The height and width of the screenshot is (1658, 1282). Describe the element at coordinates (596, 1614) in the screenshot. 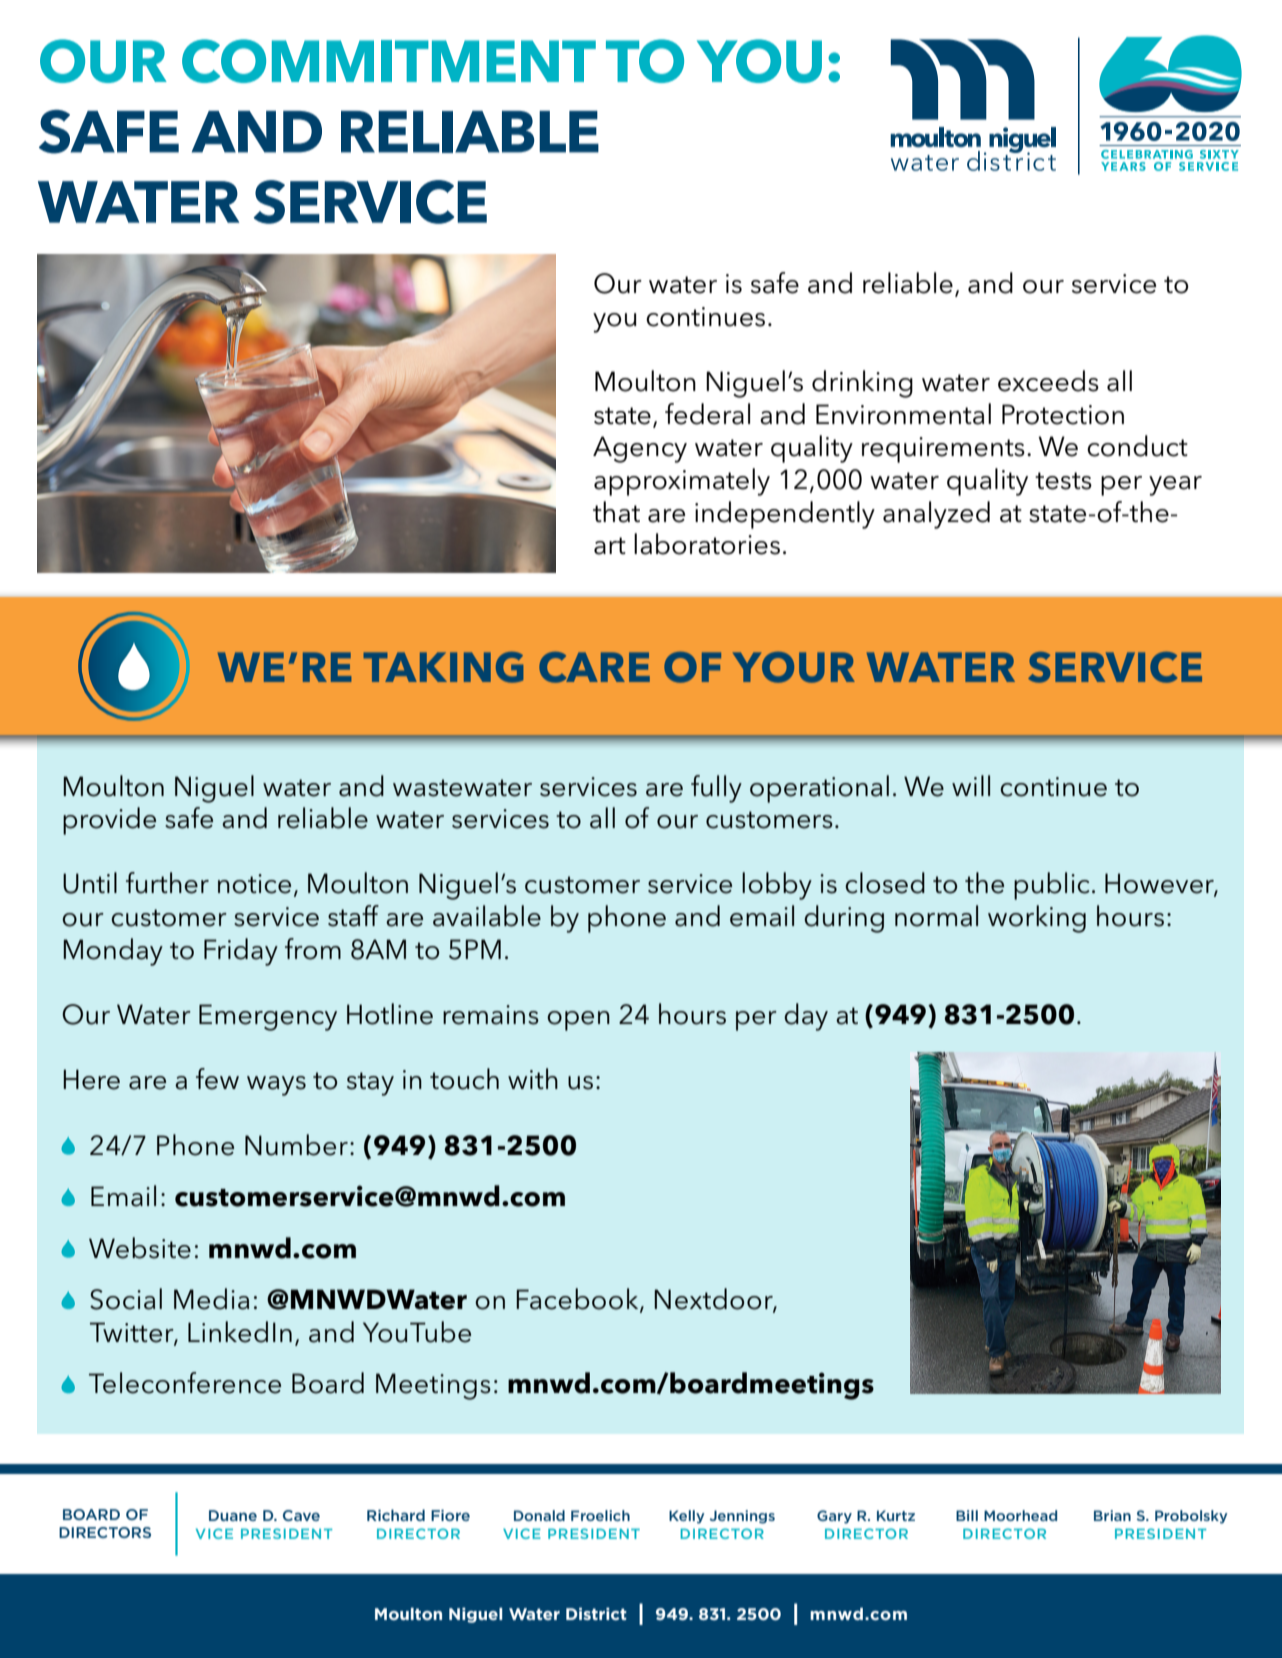

I see `District` at that location.
